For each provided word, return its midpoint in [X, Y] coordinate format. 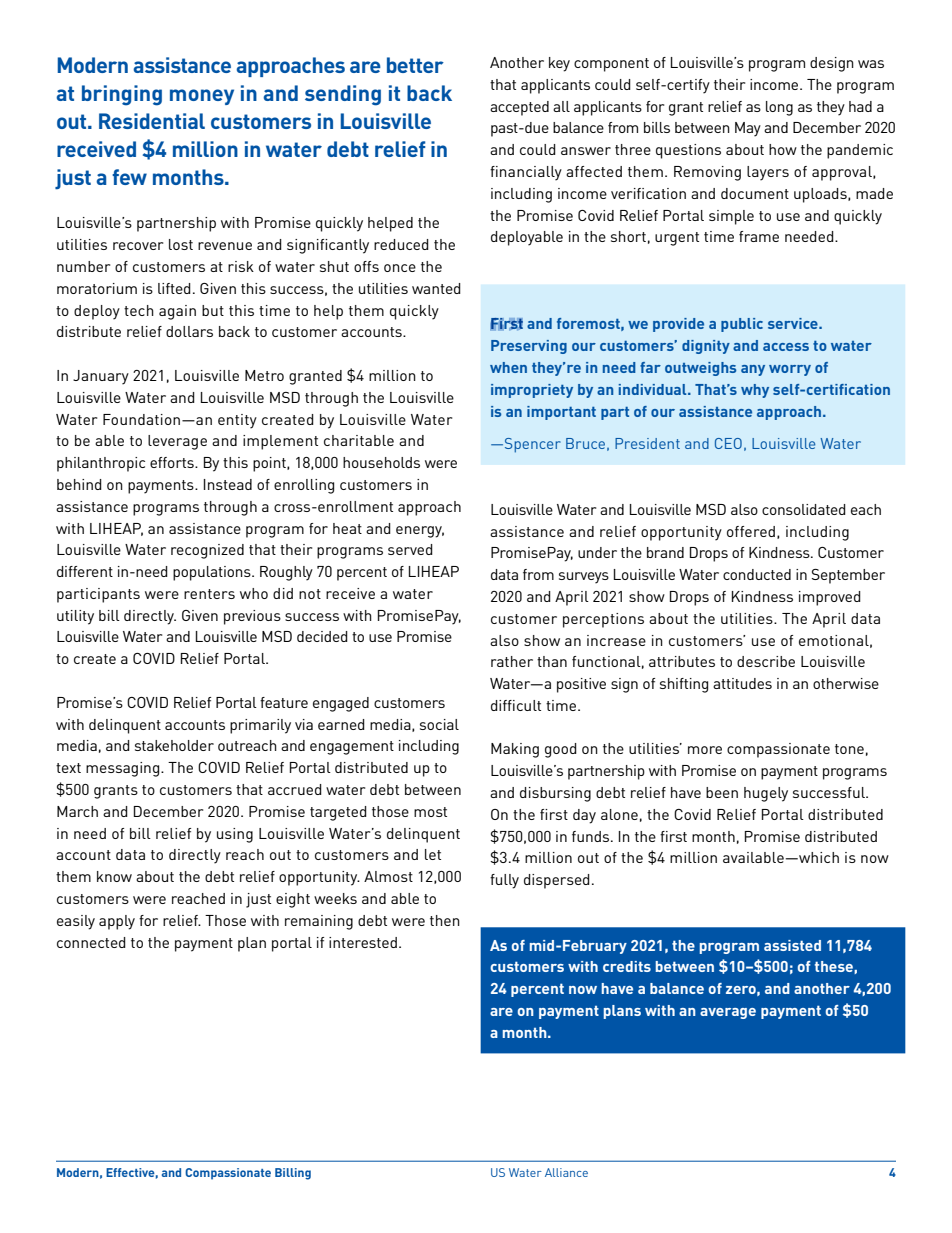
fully [504, 881]
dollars [189, 331]
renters [209, 594]
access [786, 347]
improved [830, 598]
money [202, 97]
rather [512, 661]
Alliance [566, 1172]
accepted [519, 108]
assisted [792, 945]
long [779, 108]
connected [91, 942]
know [114, 876]
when [508, 367]
